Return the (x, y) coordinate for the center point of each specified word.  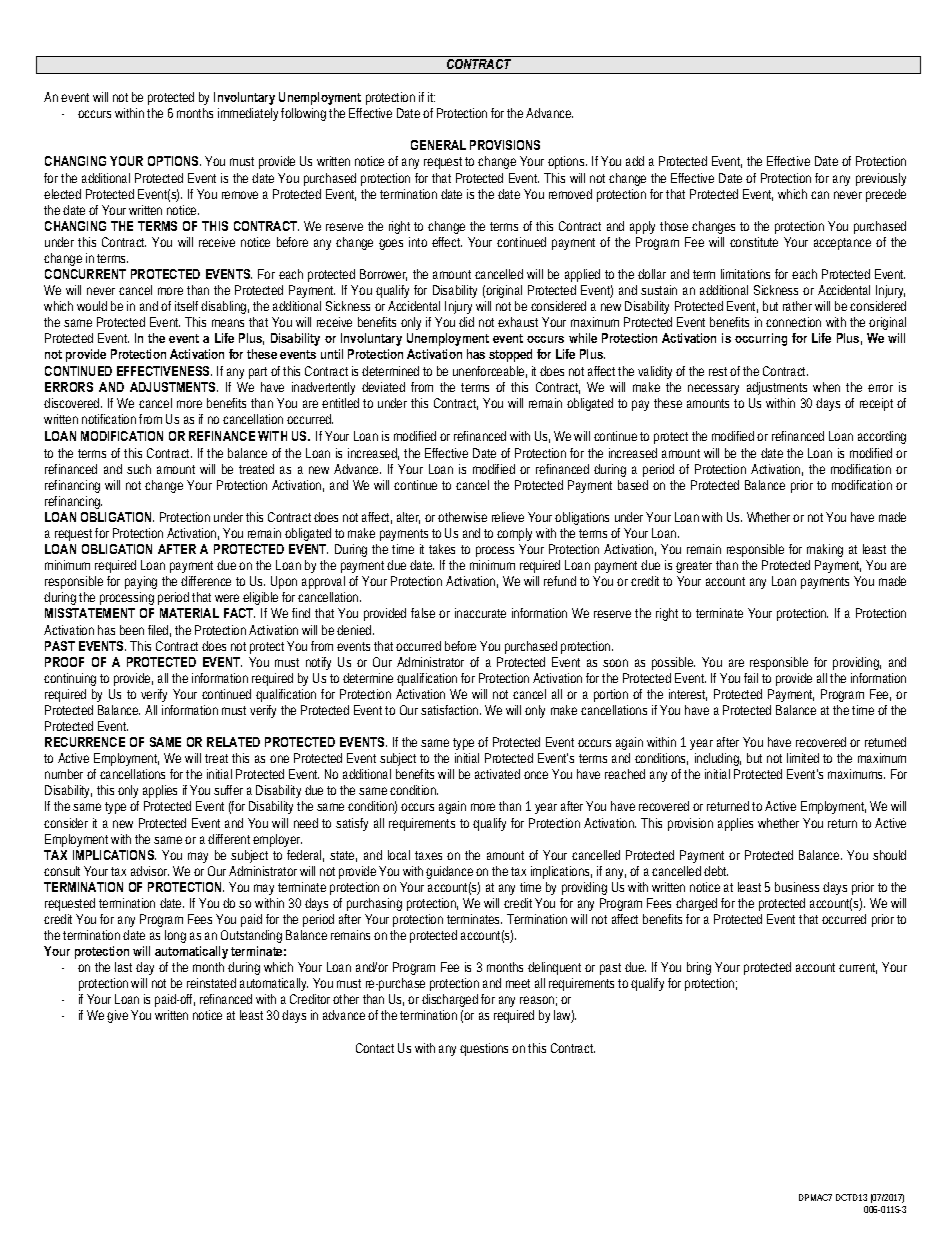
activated (497, 774)
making (825, 550)
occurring (761, 339)
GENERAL (438, 145)
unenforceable (490, 372)
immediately (250, 114)
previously (881, 179)
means (228, 323)
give (117, 1016)
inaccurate (480, 613)
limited (803, 758)
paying (141, 584)
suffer (228, 790)
